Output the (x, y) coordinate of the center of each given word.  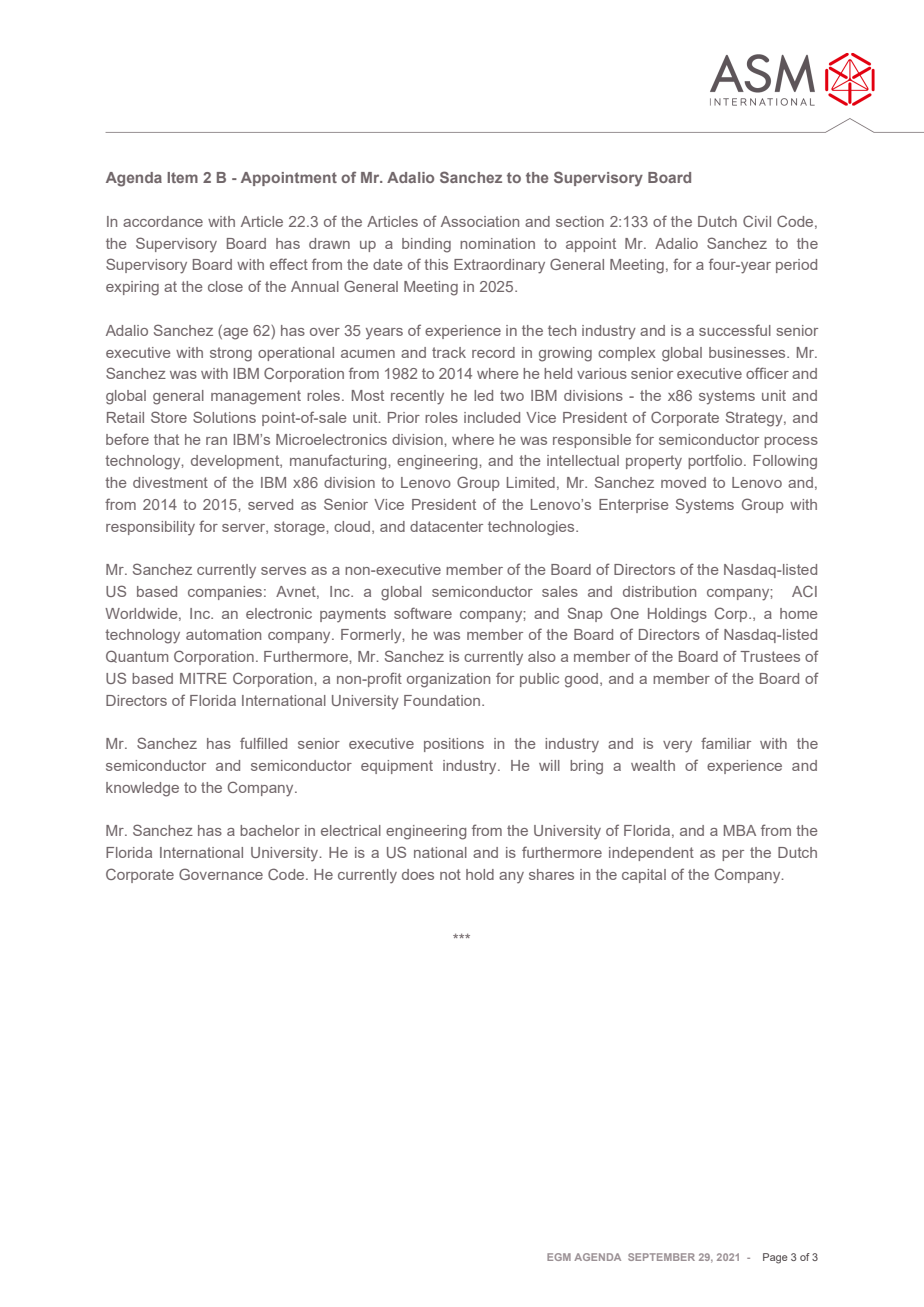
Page (775, 1258)
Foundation (442, 700)
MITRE (203, 678)
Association (480, 221)
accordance (163, 221)
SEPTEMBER (661, 1257)
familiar (726, 743)
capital (644, 876)
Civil (757, 221)
